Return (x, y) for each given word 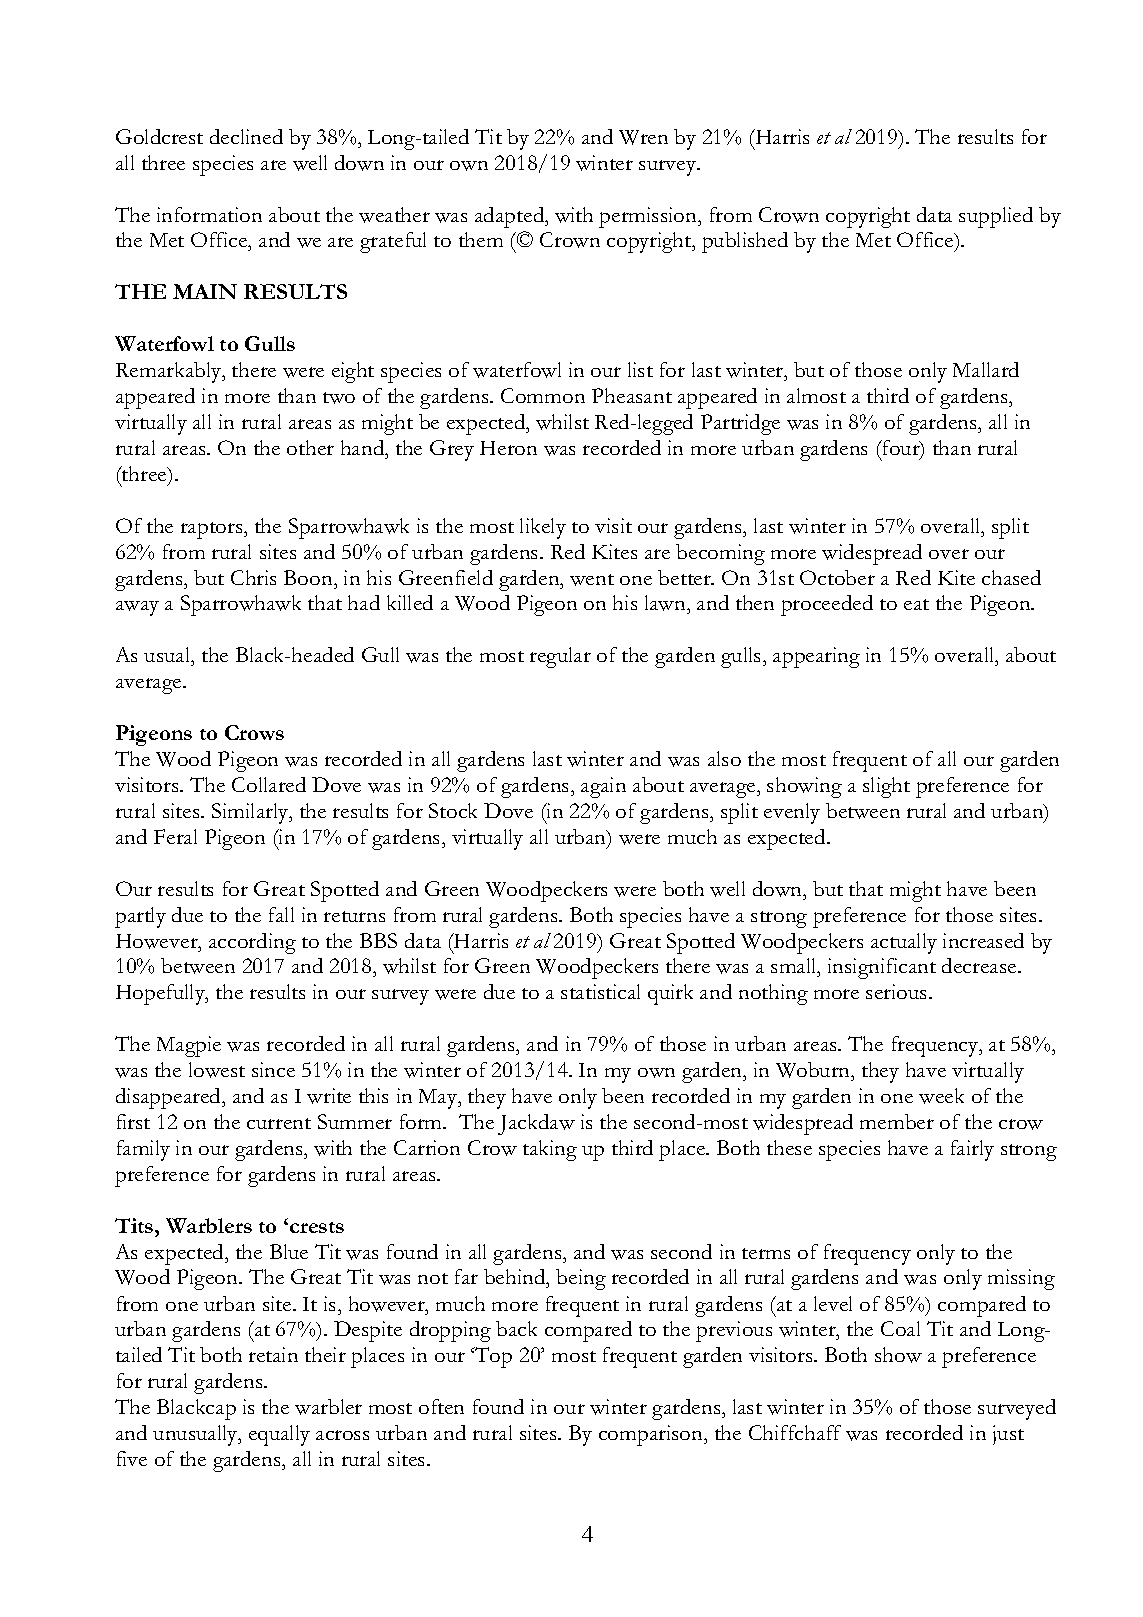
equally (279, 1435)
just (1008, 1435)
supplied (996, 217)
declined (246, 136)
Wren (643, 137)
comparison (652, 1435)
